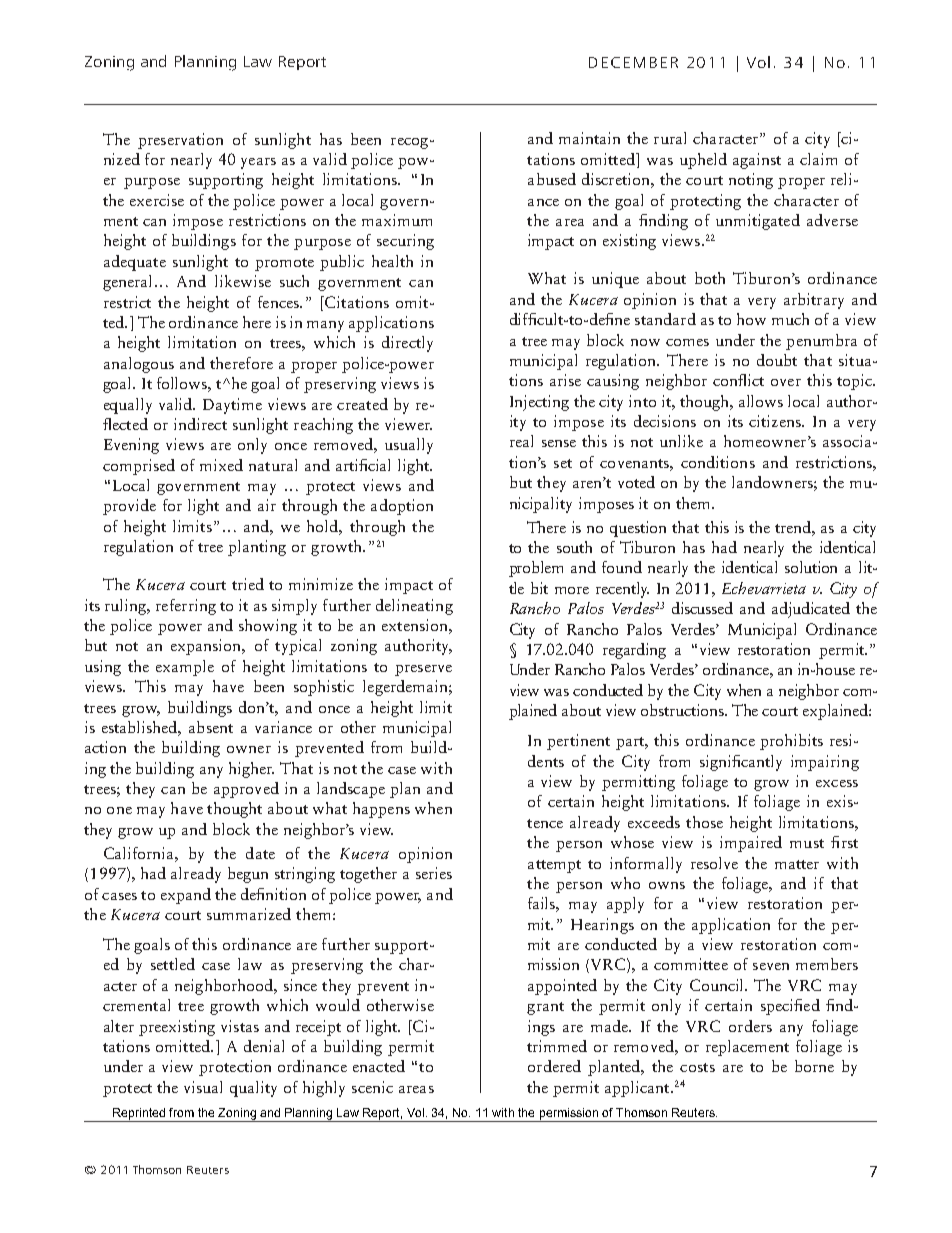  Describe the element at coordinates (589, 138) in the page. I see `maintain` at that location.
